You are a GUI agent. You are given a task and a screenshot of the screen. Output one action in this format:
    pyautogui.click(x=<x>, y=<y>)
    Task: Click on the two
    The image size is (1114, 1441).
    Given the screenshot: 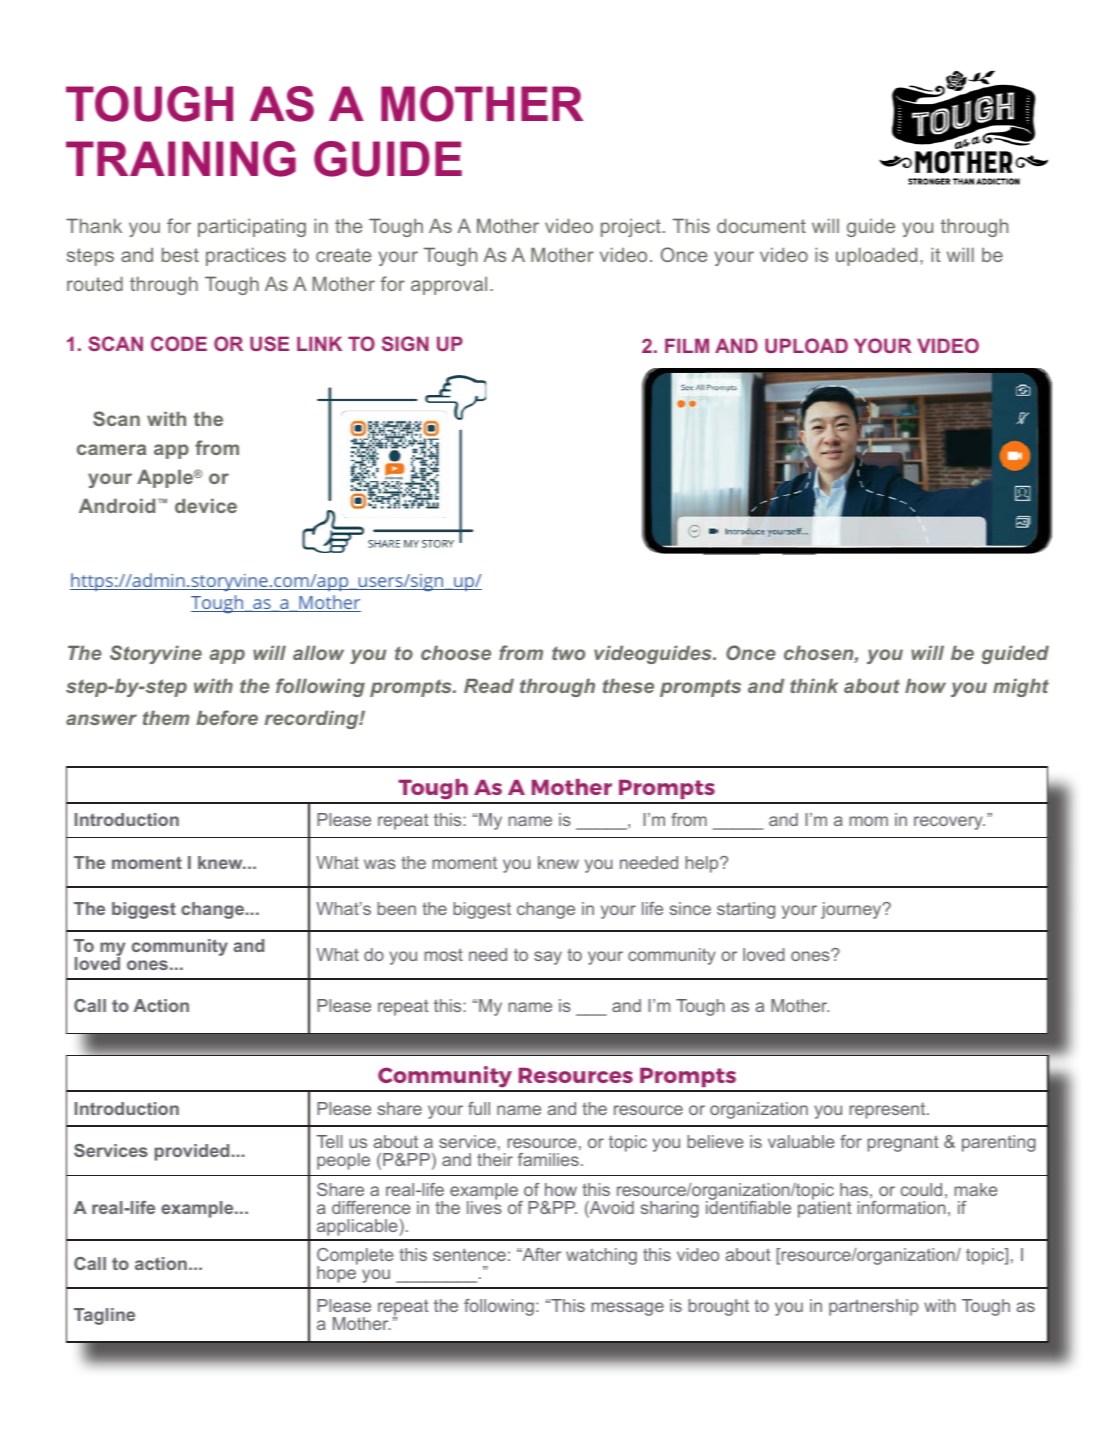 What is the action you would take?
    pyautogui.click(x=568, y=653)
